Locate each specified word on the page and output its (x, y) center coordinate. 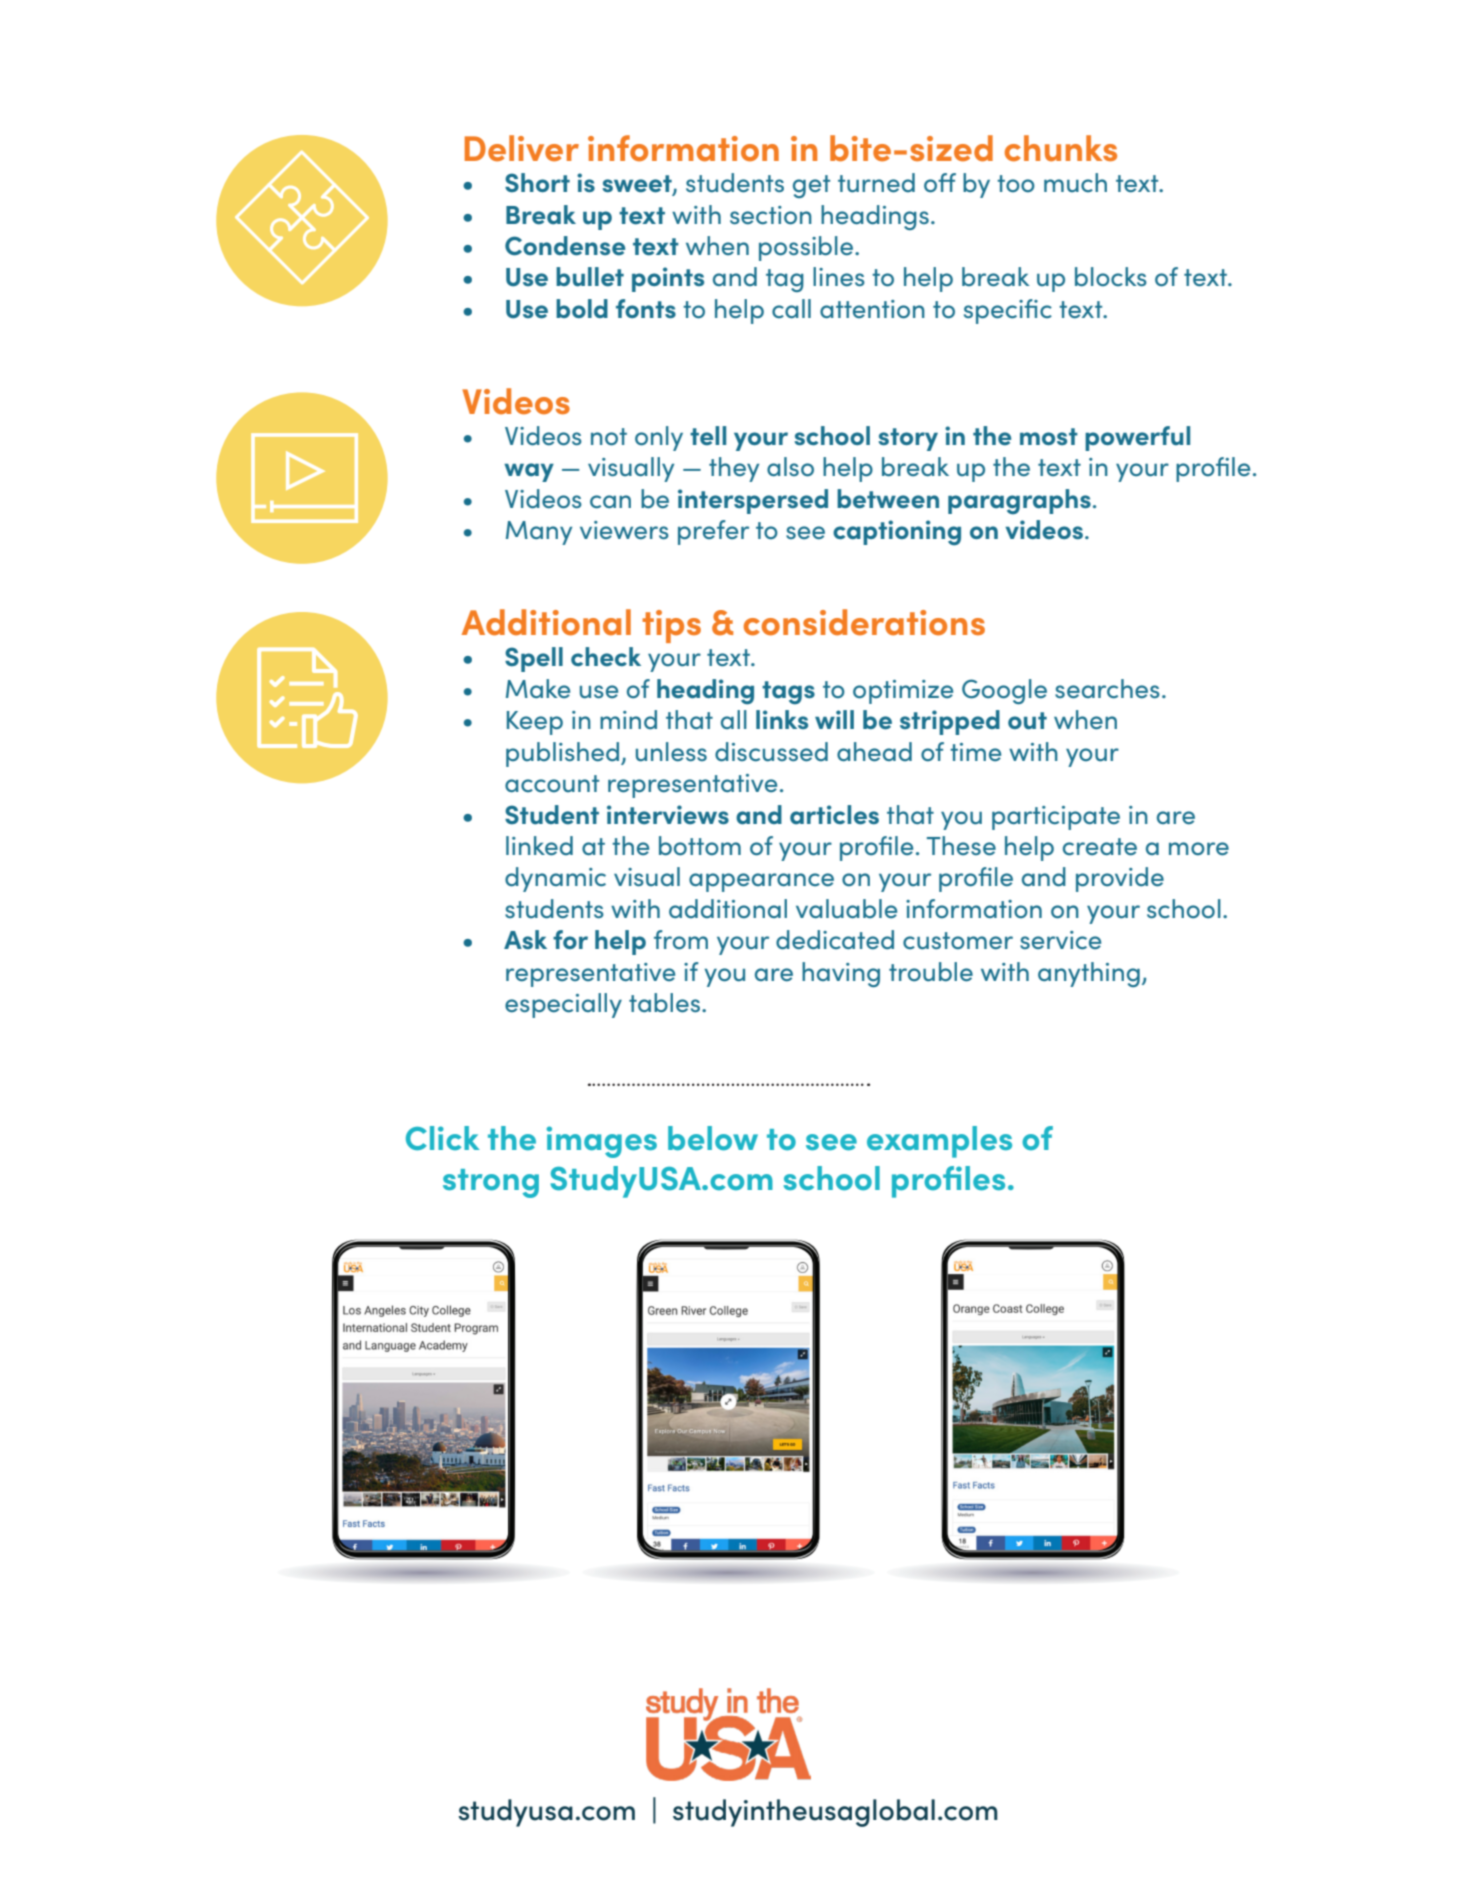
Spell (534, 659)
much (1075, 183)
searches (1107, 689)
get (811, 186)
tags (788, 693)
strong (491, 1183)
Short (537, 183)
